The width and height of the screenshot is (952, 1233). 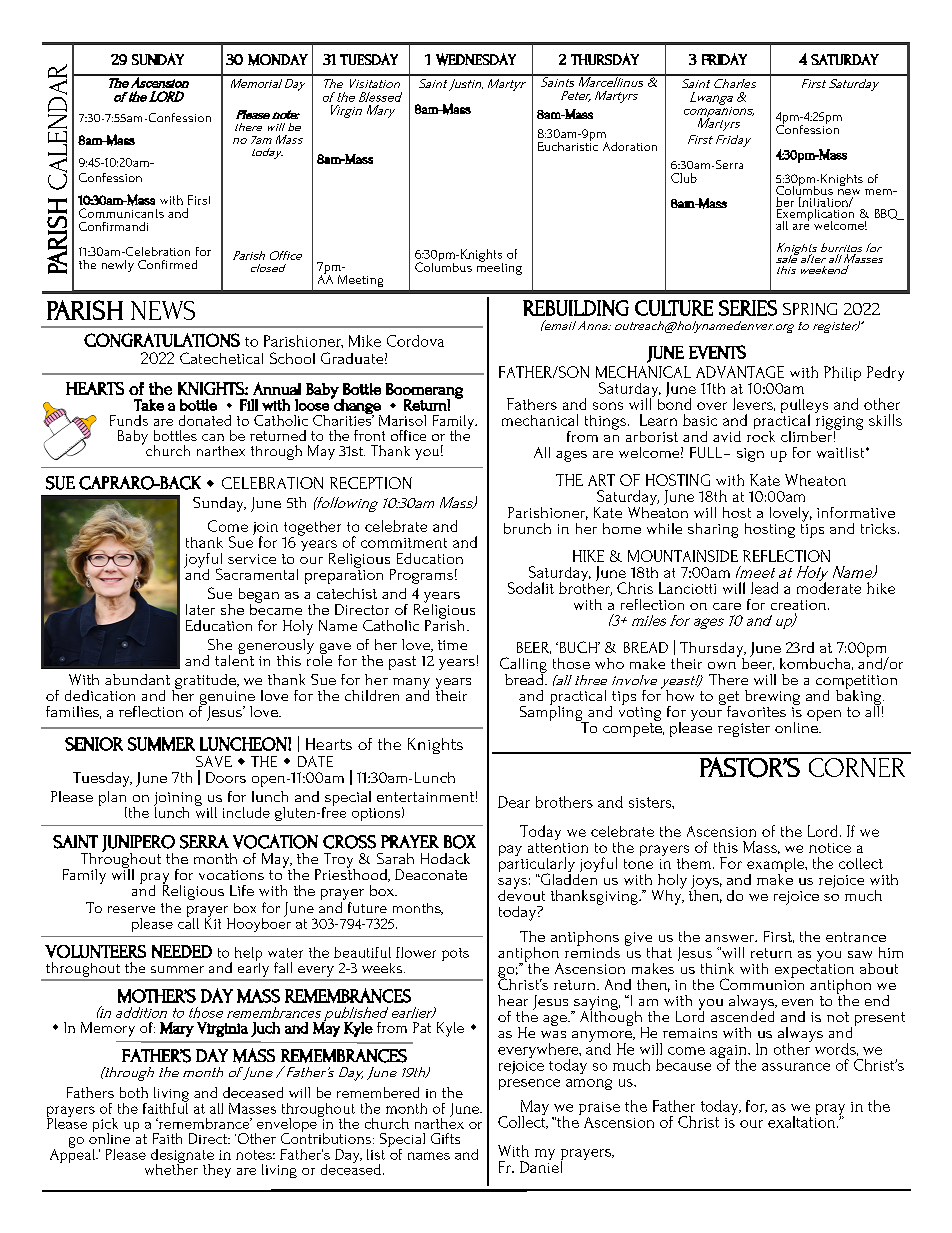 I want to click on Cordova, so click(x=415, y=341).
